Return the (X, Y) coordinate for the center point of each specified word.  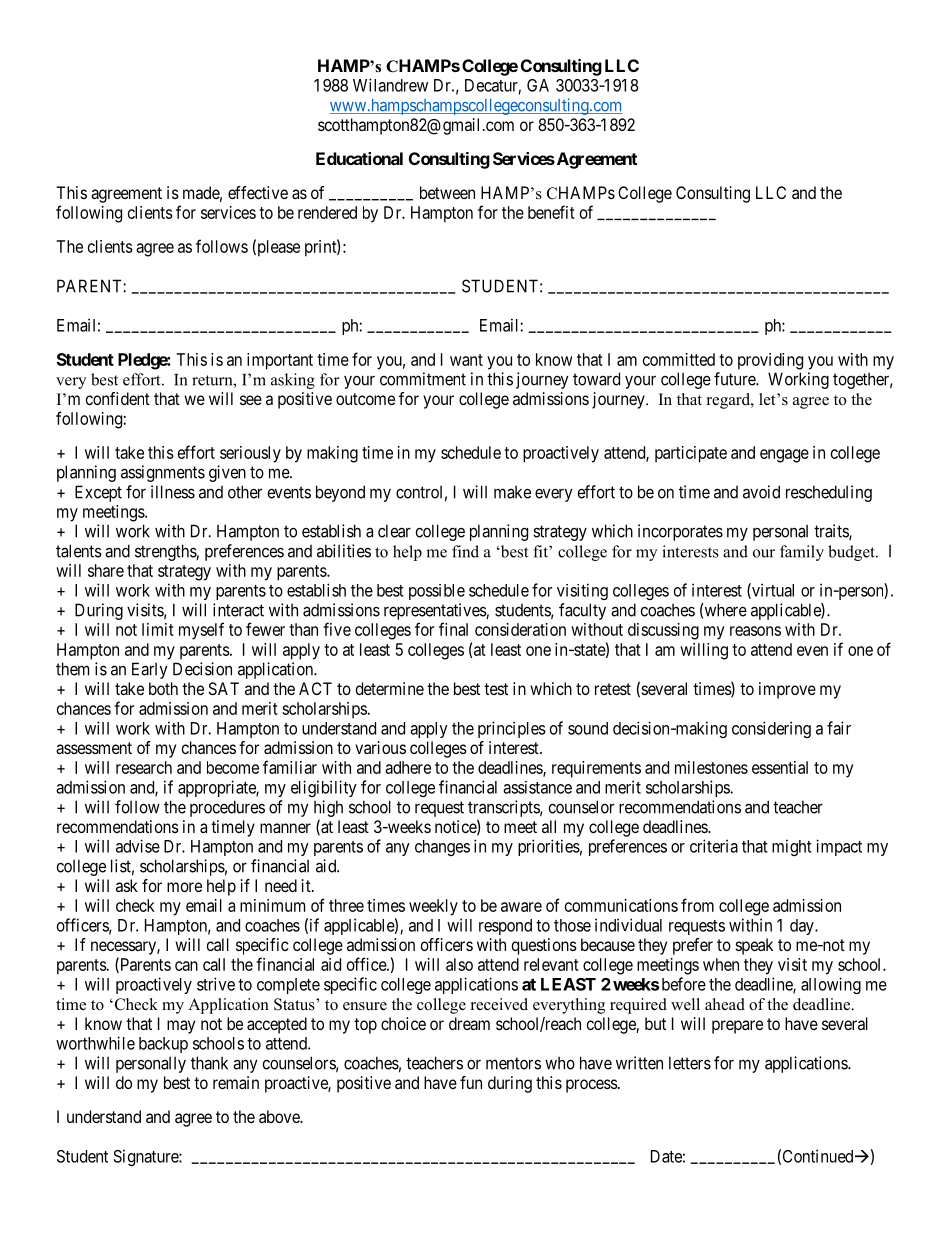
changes (442, 848)
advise (138, 846)
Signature (146, 1157)
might (792, 847)
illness (173, 492)
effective (258, 192)
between (447, 192)
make (512, 492)
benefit (551, 212)
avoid (761, 492)
